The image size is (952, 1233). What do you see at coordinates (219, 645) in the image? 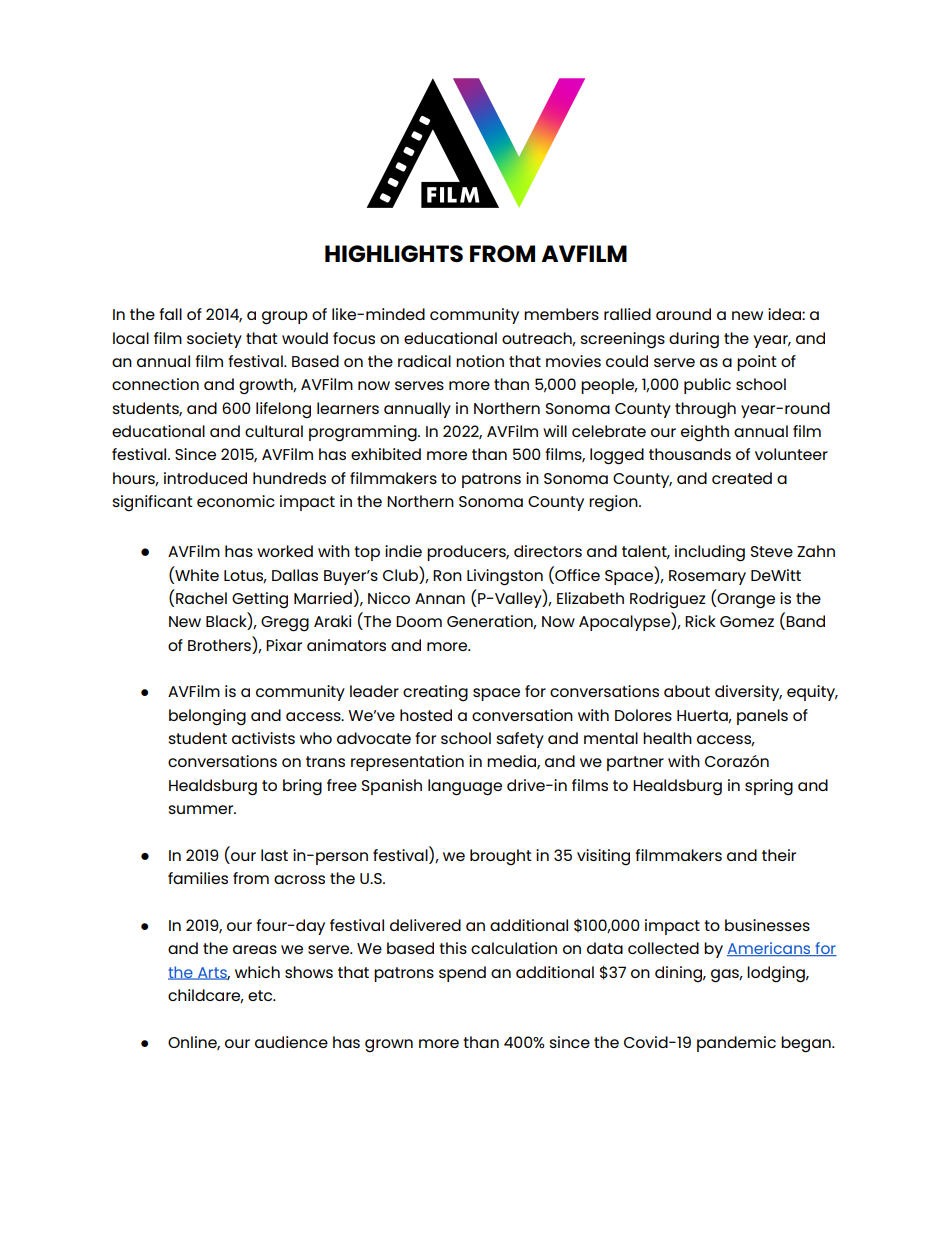
I see `Brothers` at bounding box center [219, 645].
